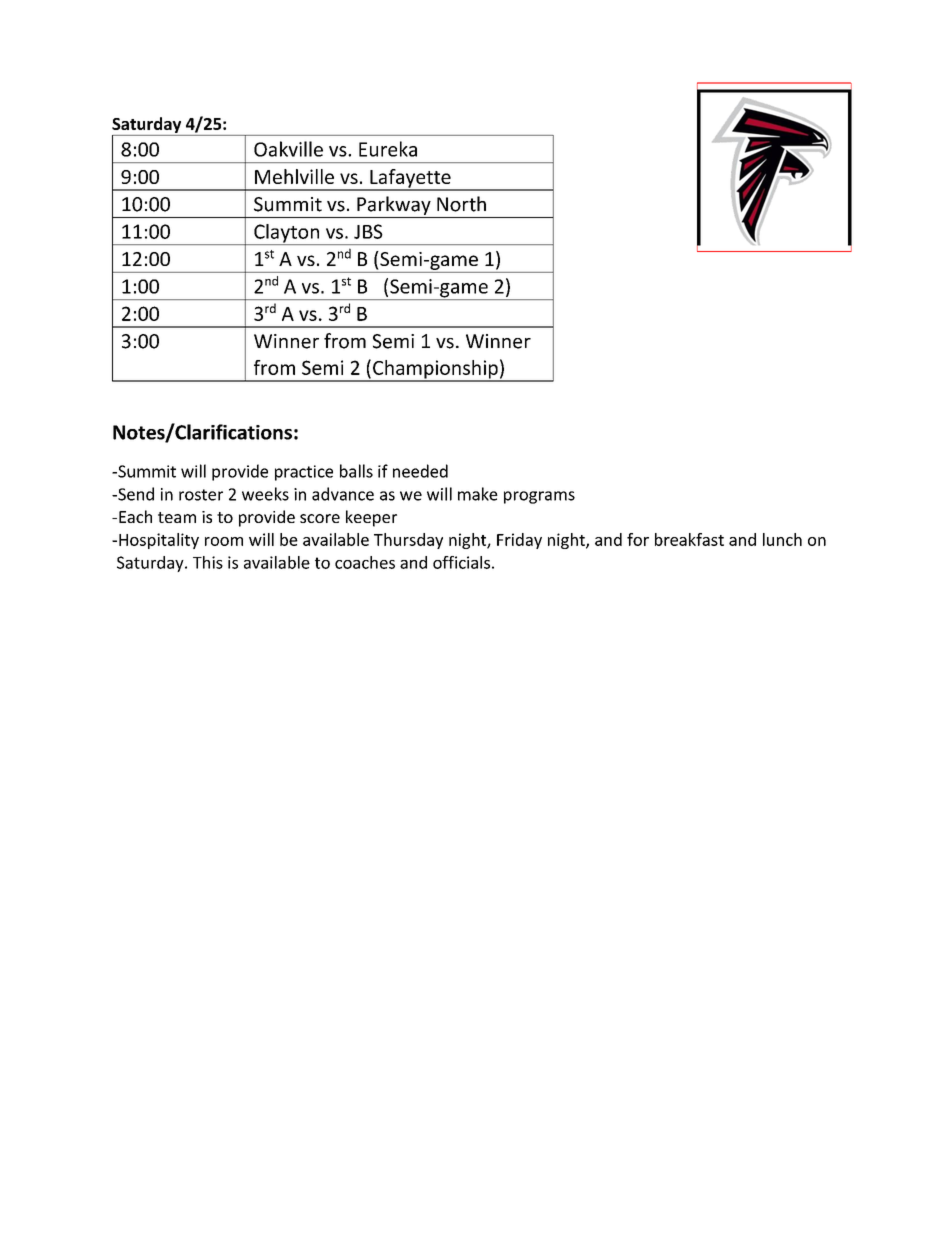  What do you see at coordinates (224, 541) in the image?
I see `room` at bounding box center [224, 541].
